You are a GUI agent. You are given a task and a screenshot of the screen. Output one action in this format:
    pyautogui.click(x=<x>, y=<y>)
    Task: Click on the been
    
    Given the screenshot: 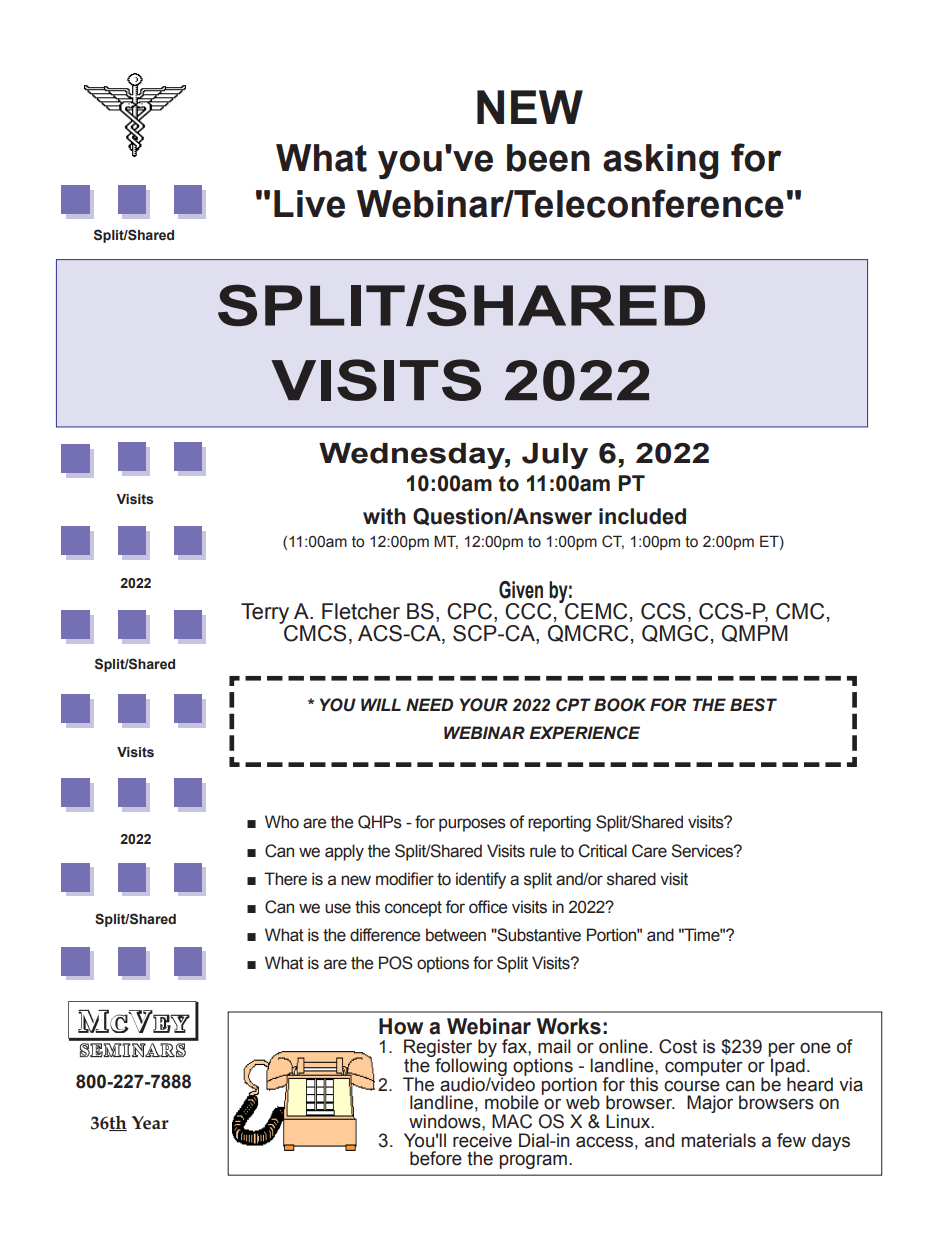 What is the action you would take?
    pyautogui.click(x=548, y=158)
